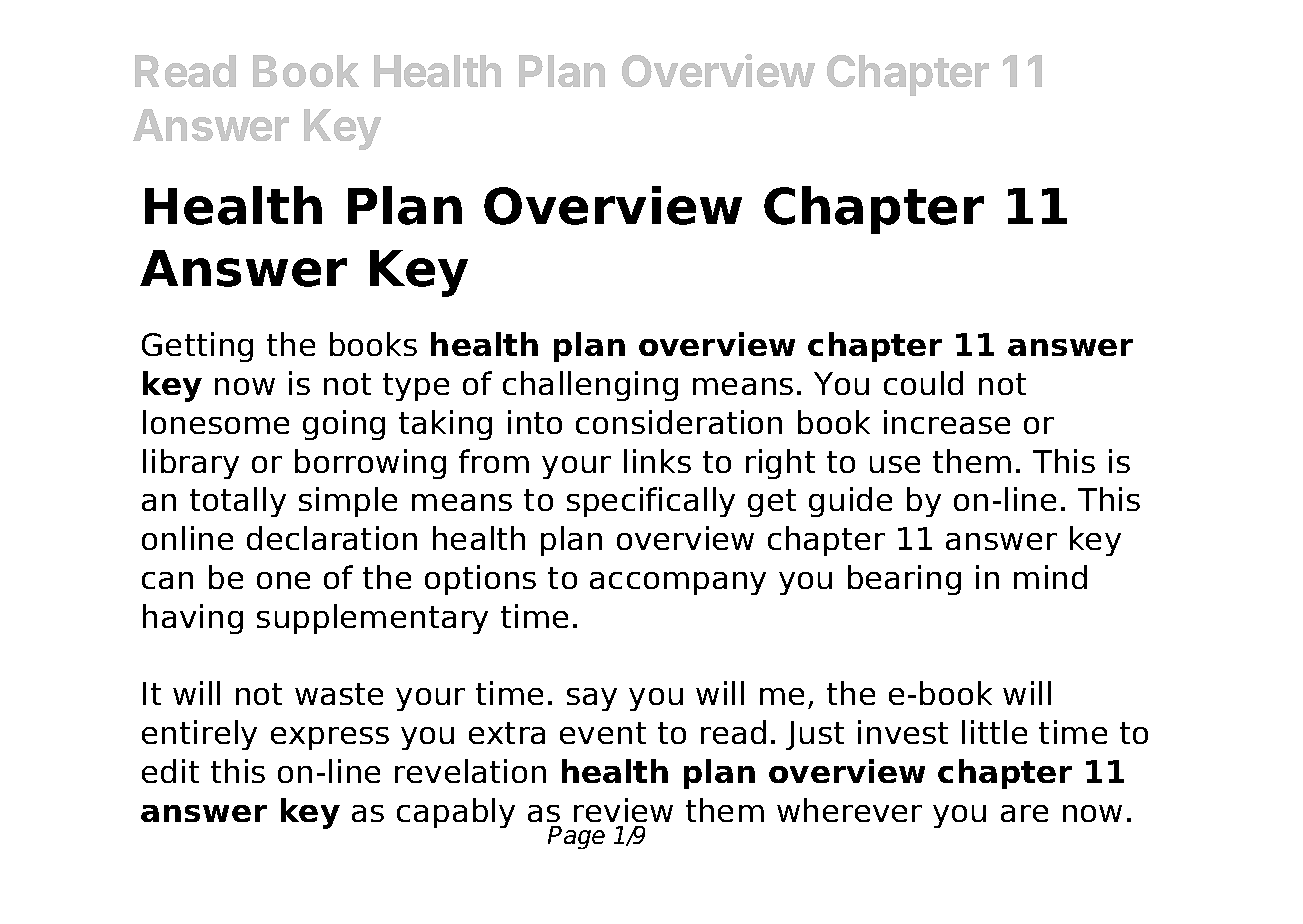 This page has width=1303, height=924. I want to click on say, so click(592, 699).
